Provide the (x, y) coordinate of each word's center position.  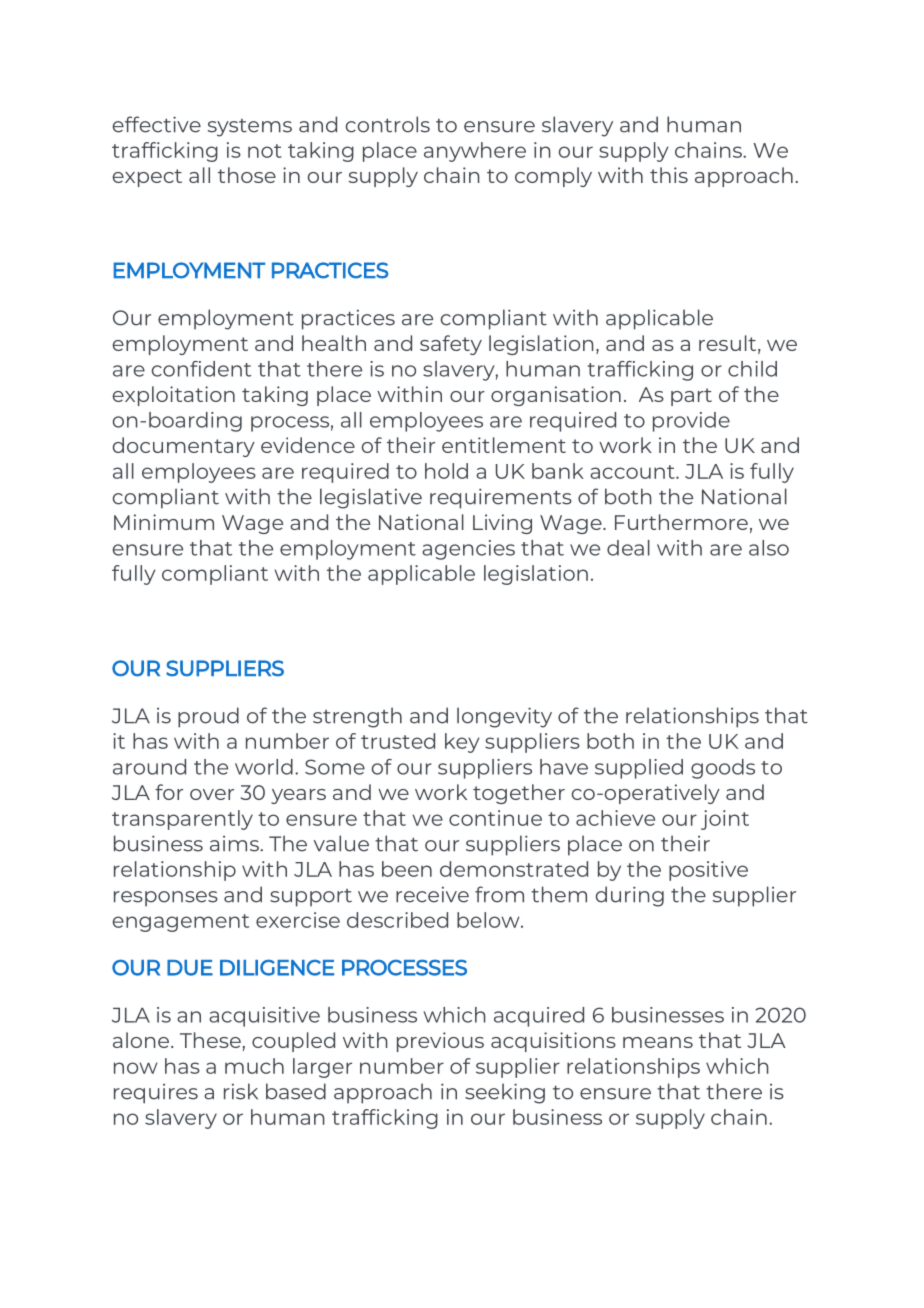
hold (446, 471)
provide (691, 422)
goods (723, 769)
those (247, 175)
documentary (184, 447)
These (210, 1040)
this (669, 175)
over (212, 794)
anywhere (475, 152)
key (462, 743)
